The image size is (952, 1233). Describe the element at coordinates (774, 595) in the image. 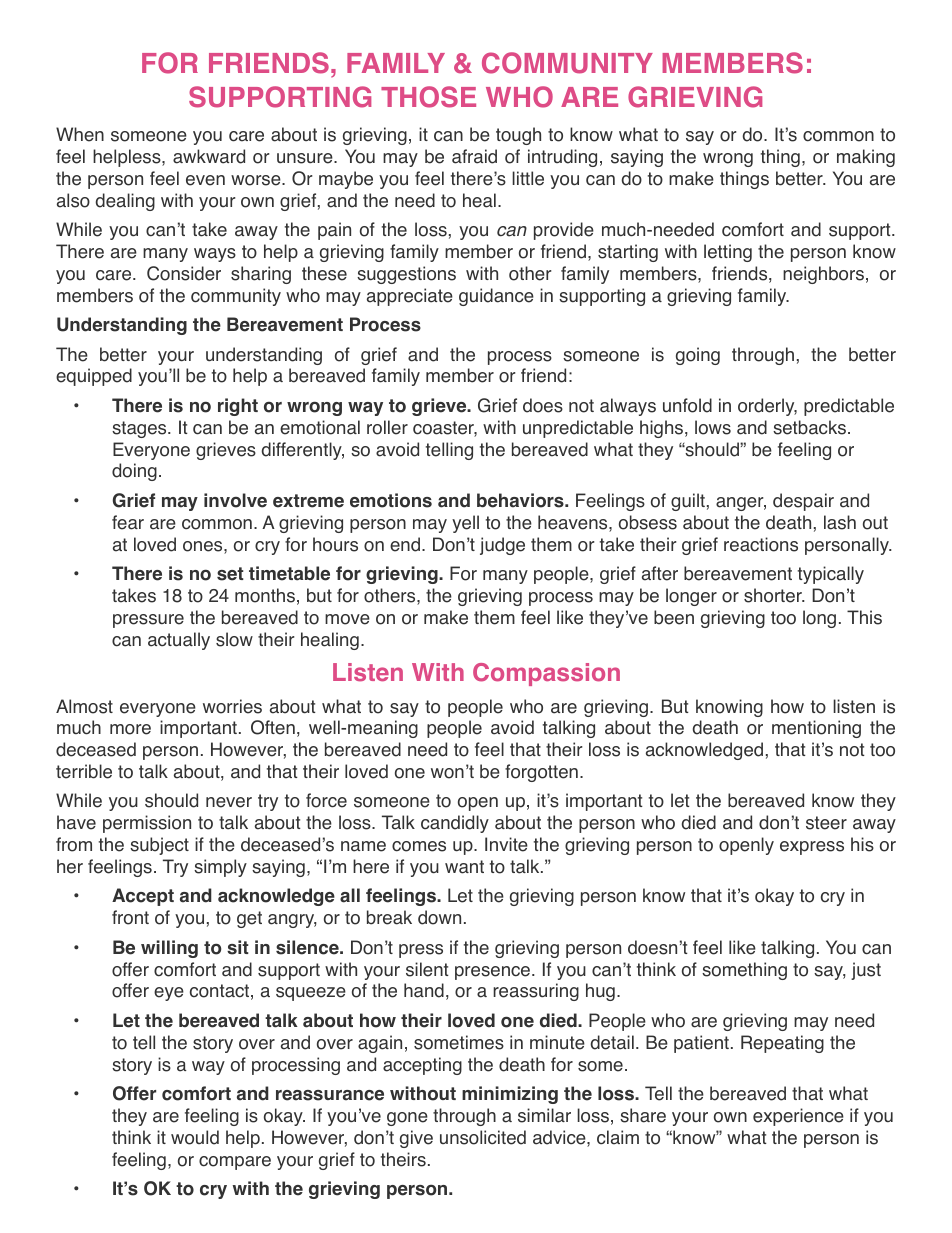

I see `shorter` at that location.
